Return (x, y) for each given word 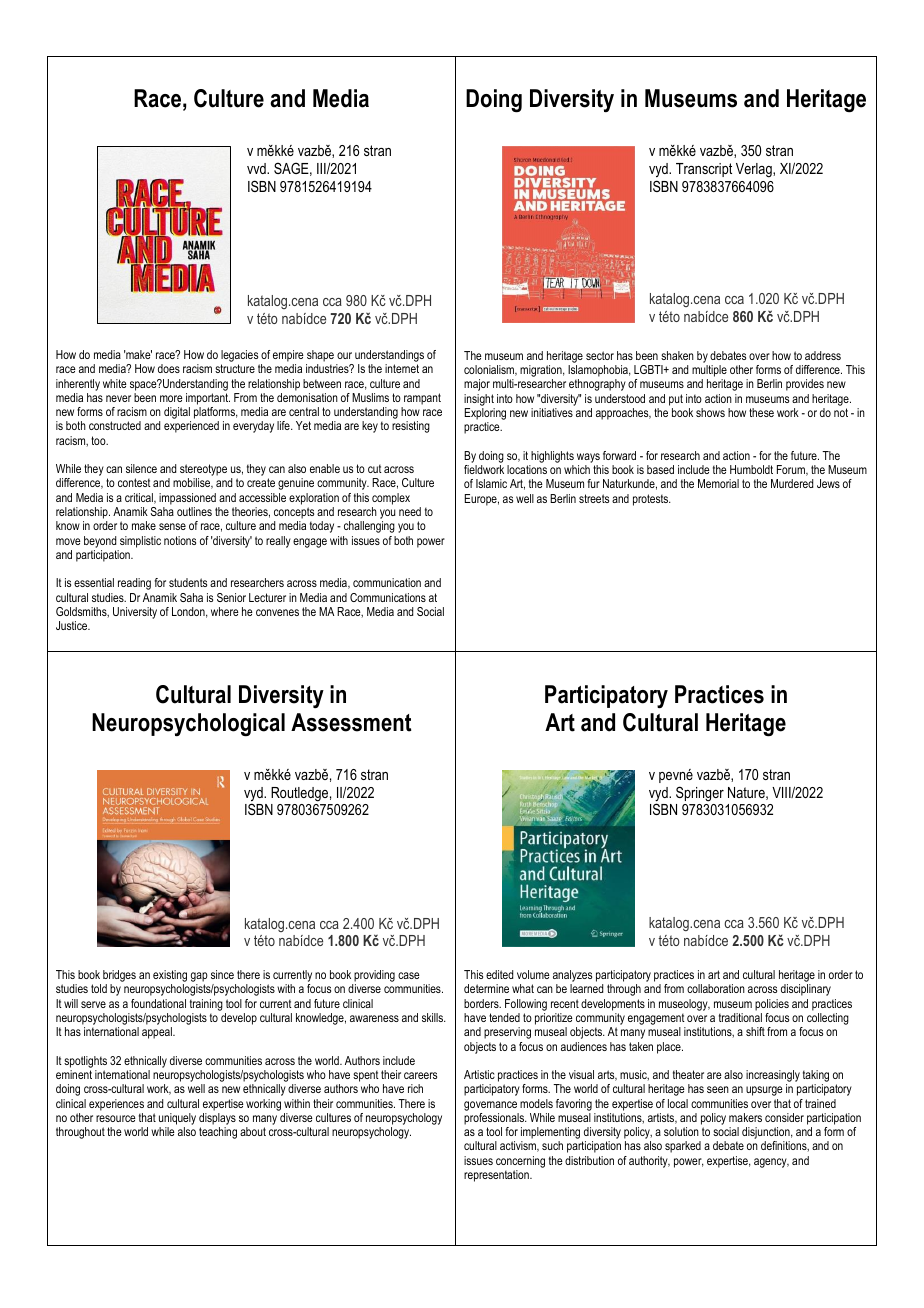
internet (402, 368)
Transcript (704, 170)
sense (172, 526)
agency (771, 1163)
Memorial (718, 483)
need (410, 511)
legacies (240, 357)
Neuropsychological (188, 725)
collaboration (716, 988)
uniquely (177, 1120)
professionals (495, 1119)
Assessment (351, 722)
